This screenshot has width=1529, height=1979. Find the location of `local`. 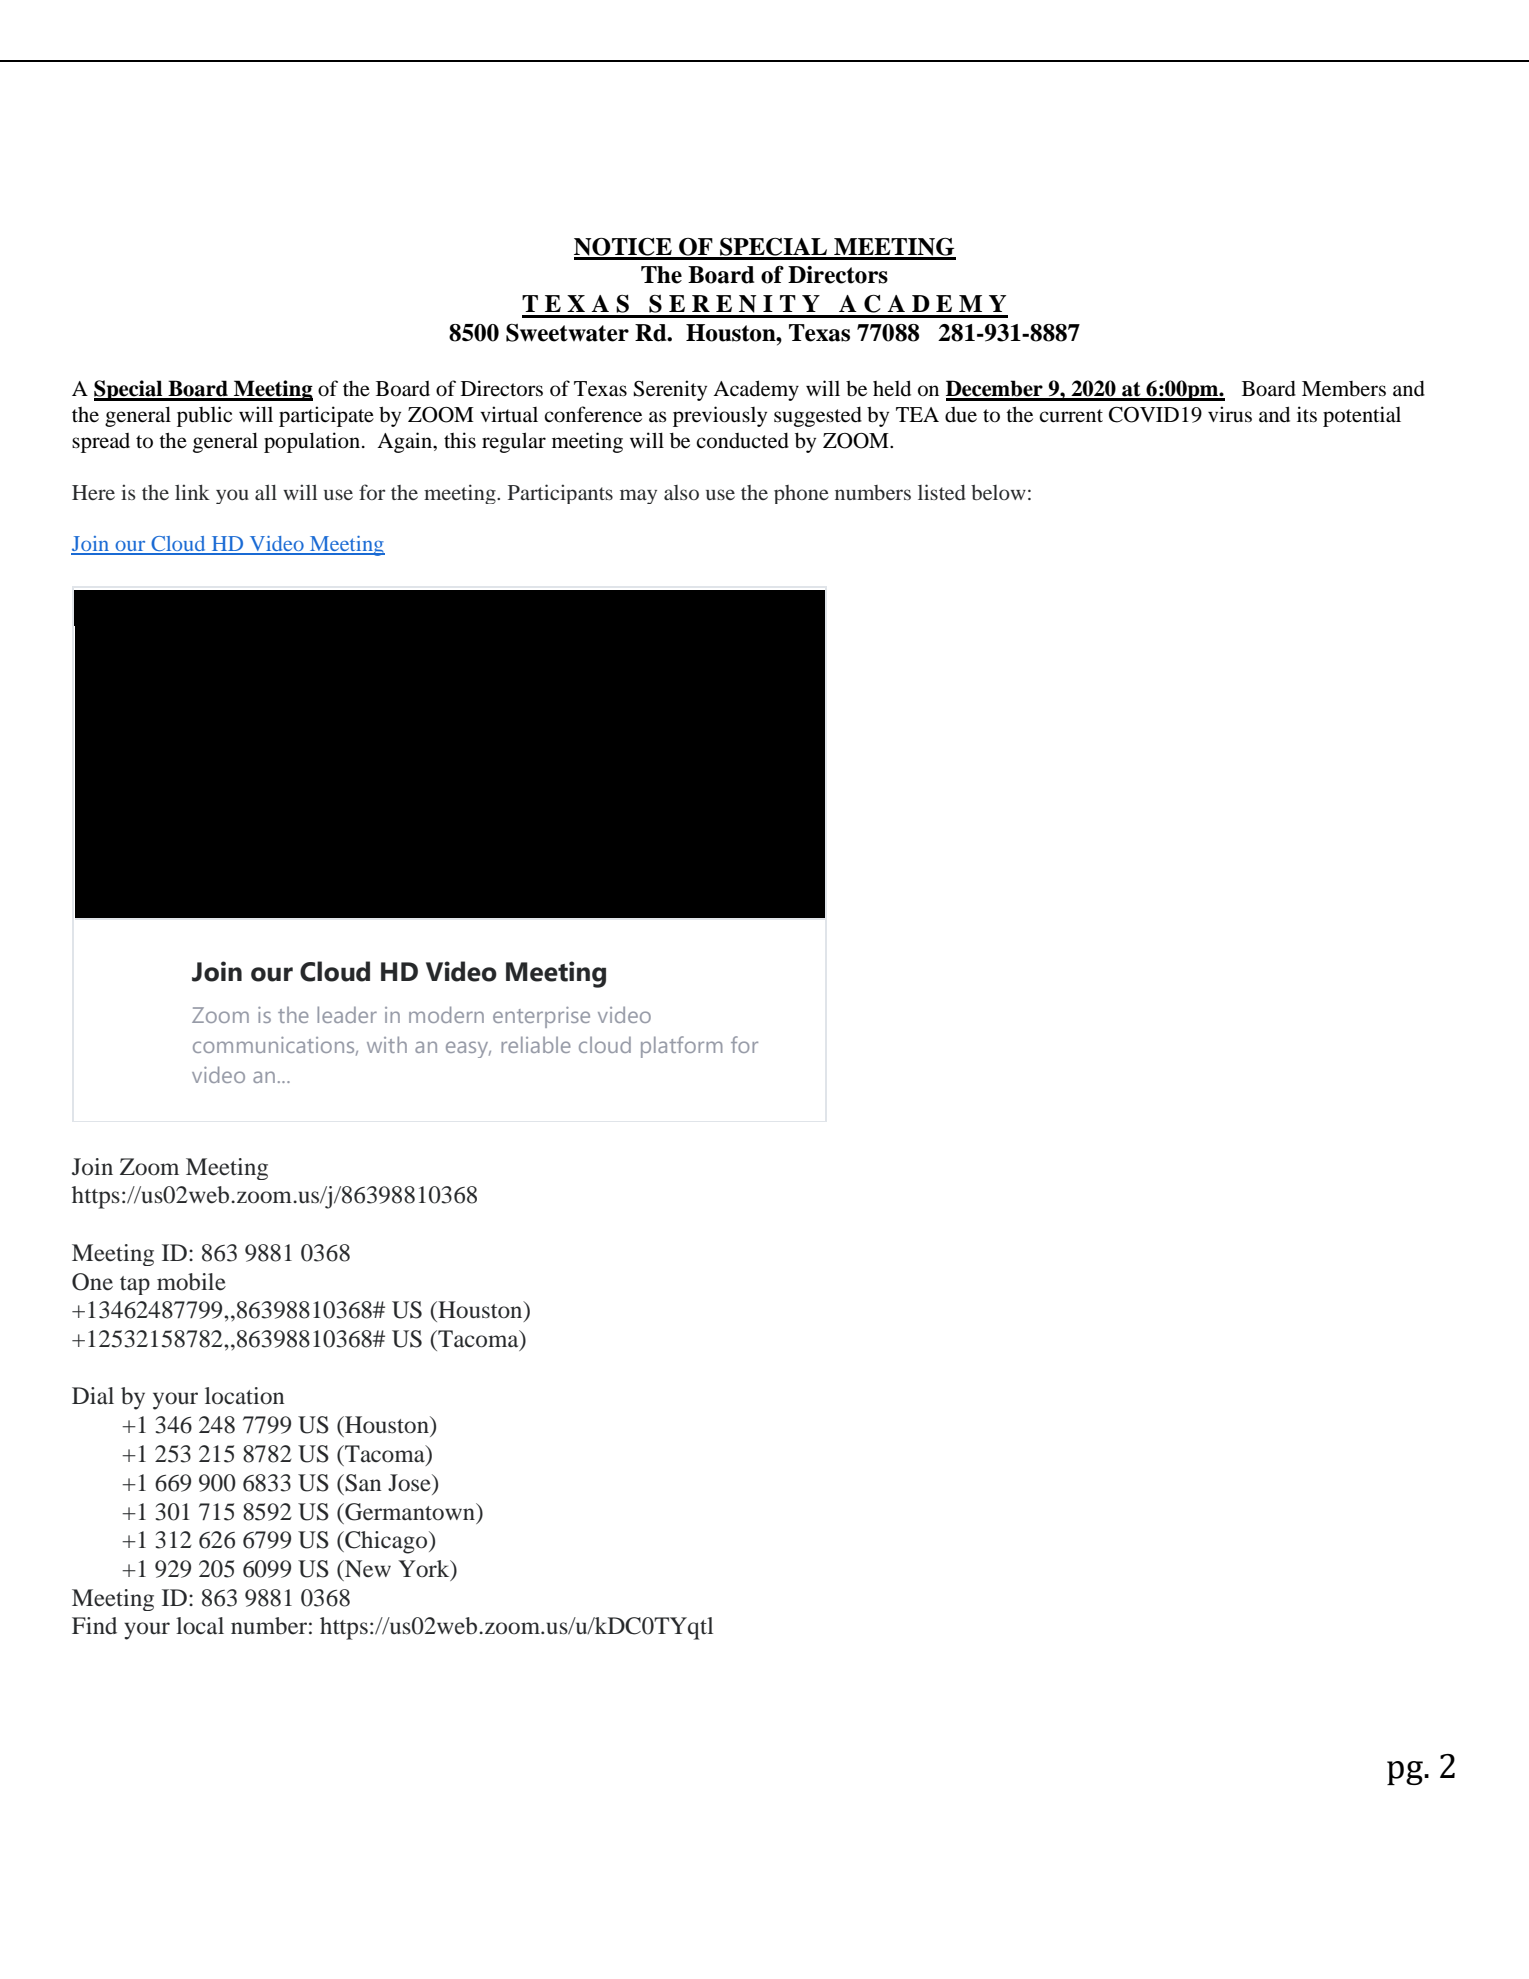

local is located at coordinates (200, 1626).
